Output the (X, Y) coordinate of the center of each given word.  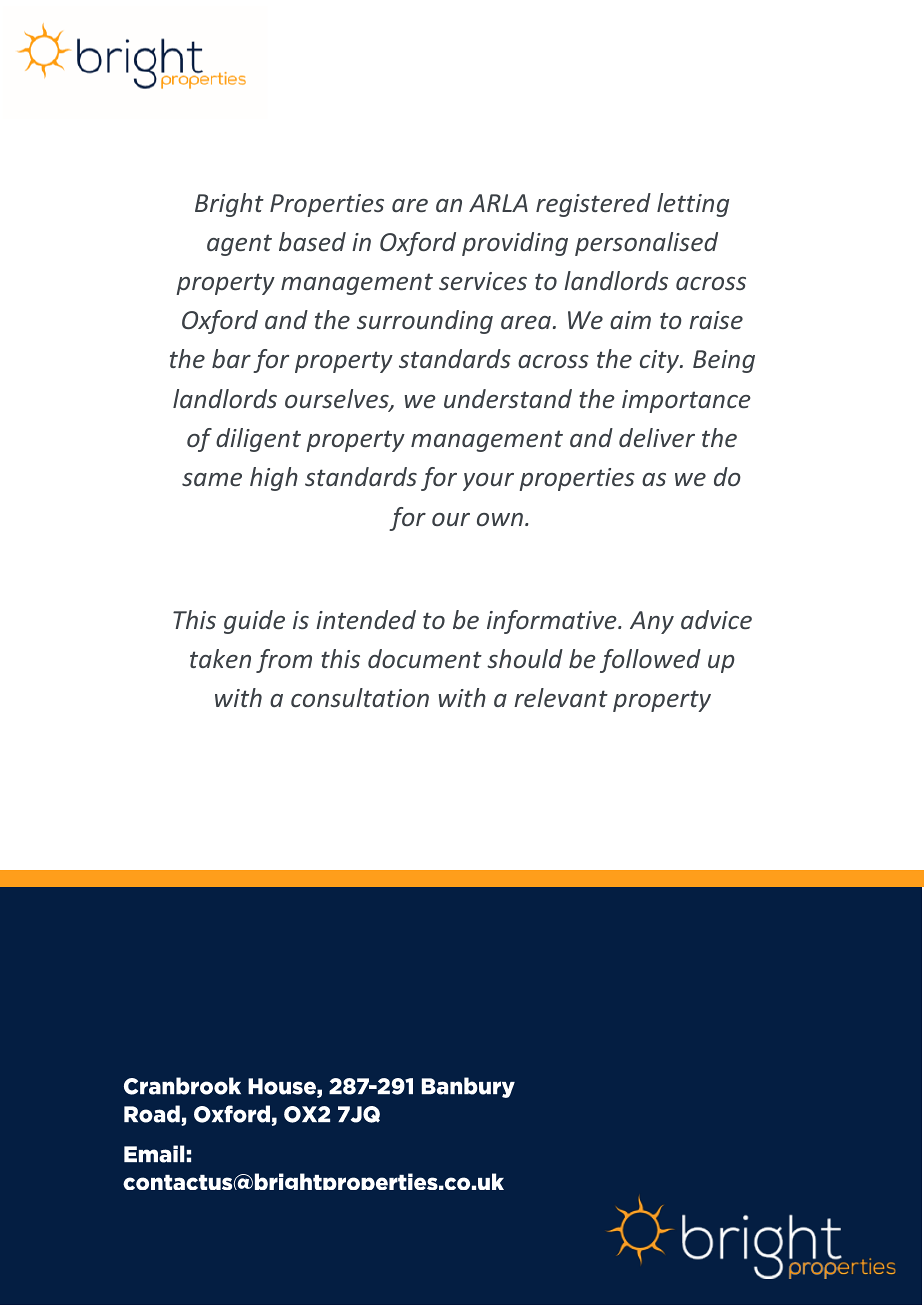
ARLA (498, 203)
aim (630, 320)
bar (231, 358)
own (500, 519)
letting (693, 205)
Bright (229, 205)
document (425, 658)
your (488, 482)
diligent (258, 440)
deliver (657, 437)
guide (254, 622)
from (284, 661)
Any (652, 622)
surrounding (425, 322)
